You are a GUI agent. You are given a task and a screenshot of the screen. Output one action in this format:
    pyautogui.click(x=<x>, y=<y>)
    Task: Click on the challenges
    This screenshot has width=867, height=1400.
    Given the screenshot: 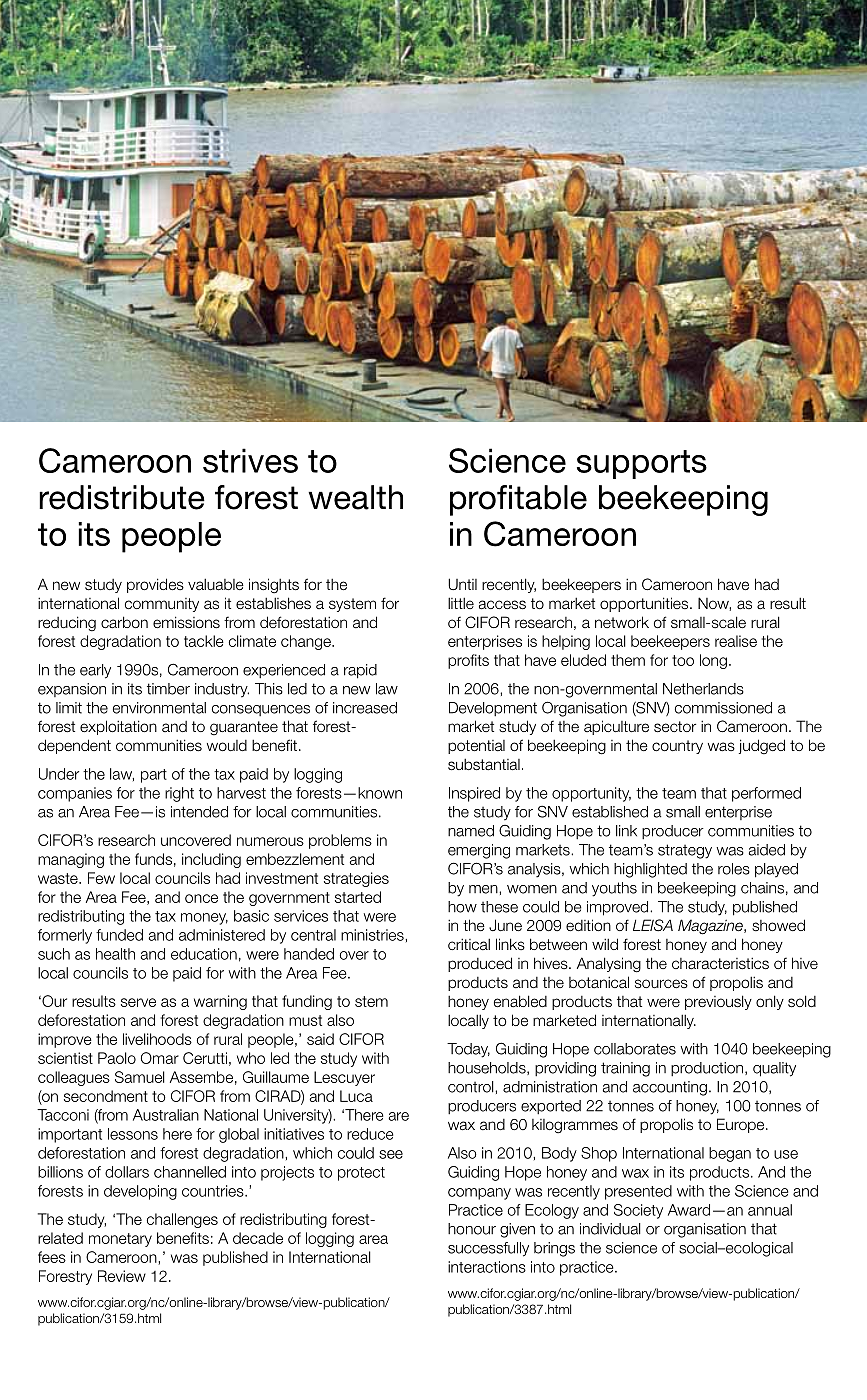 What is the action you would take?
    pyautogui.click(x=182, y=1220)
